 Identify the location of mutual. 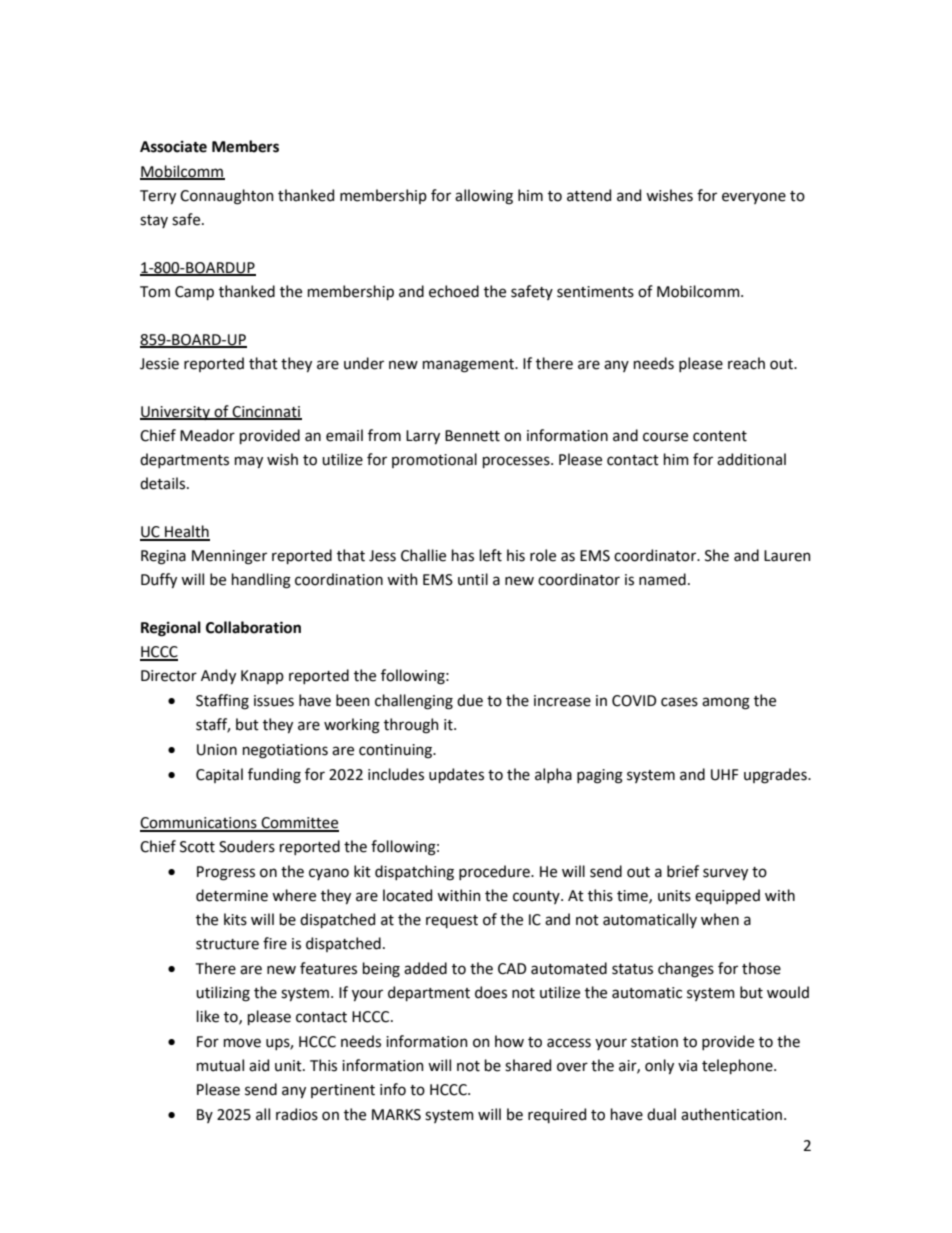
(220, 1065).
